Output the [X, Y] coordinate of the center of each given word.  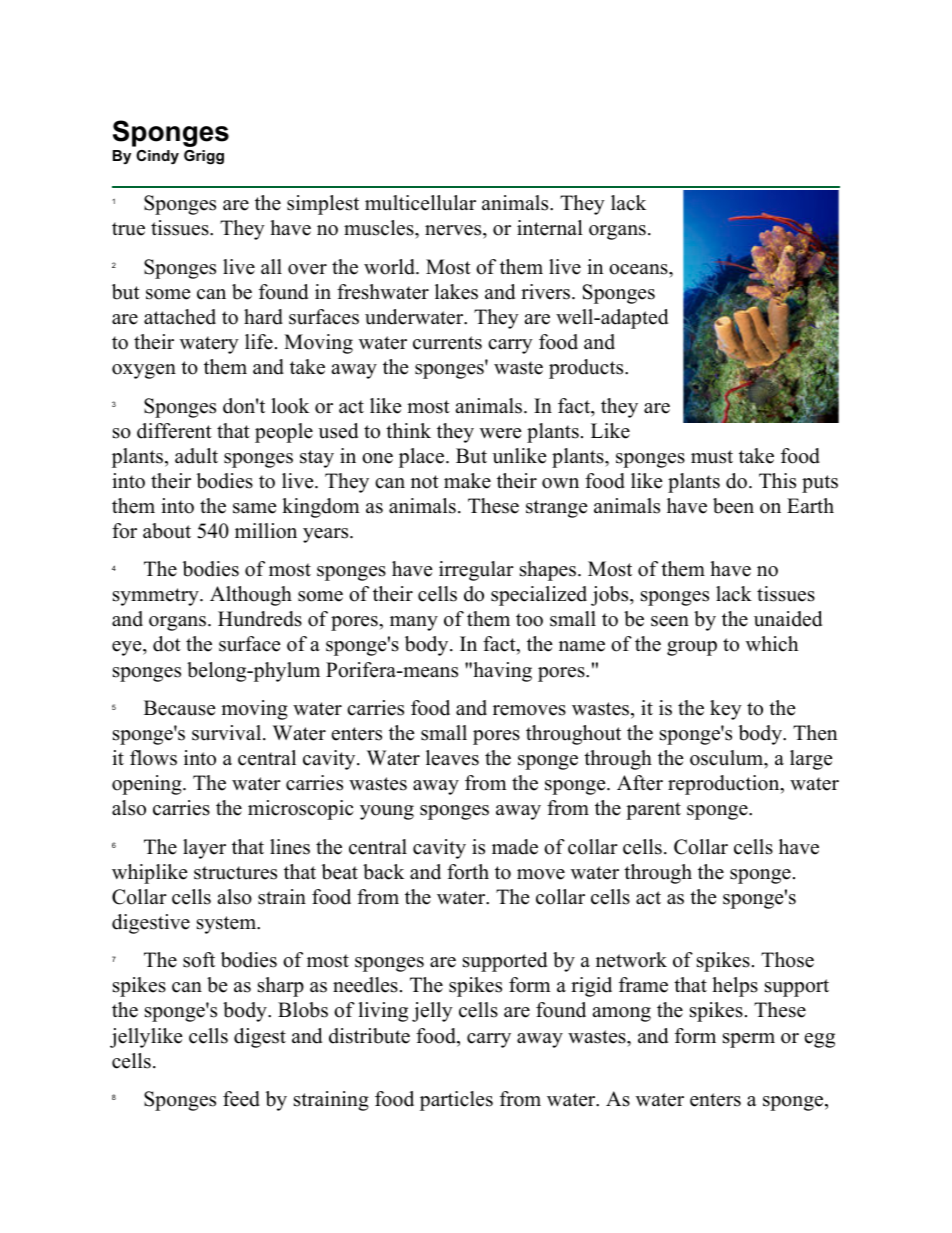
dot [167, 644]
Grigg [204, 157]
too [529, 620]
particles [456, 1101]
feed [241, 1099]
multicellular [420, 203]
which [772, 644]
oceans [639, 269]
